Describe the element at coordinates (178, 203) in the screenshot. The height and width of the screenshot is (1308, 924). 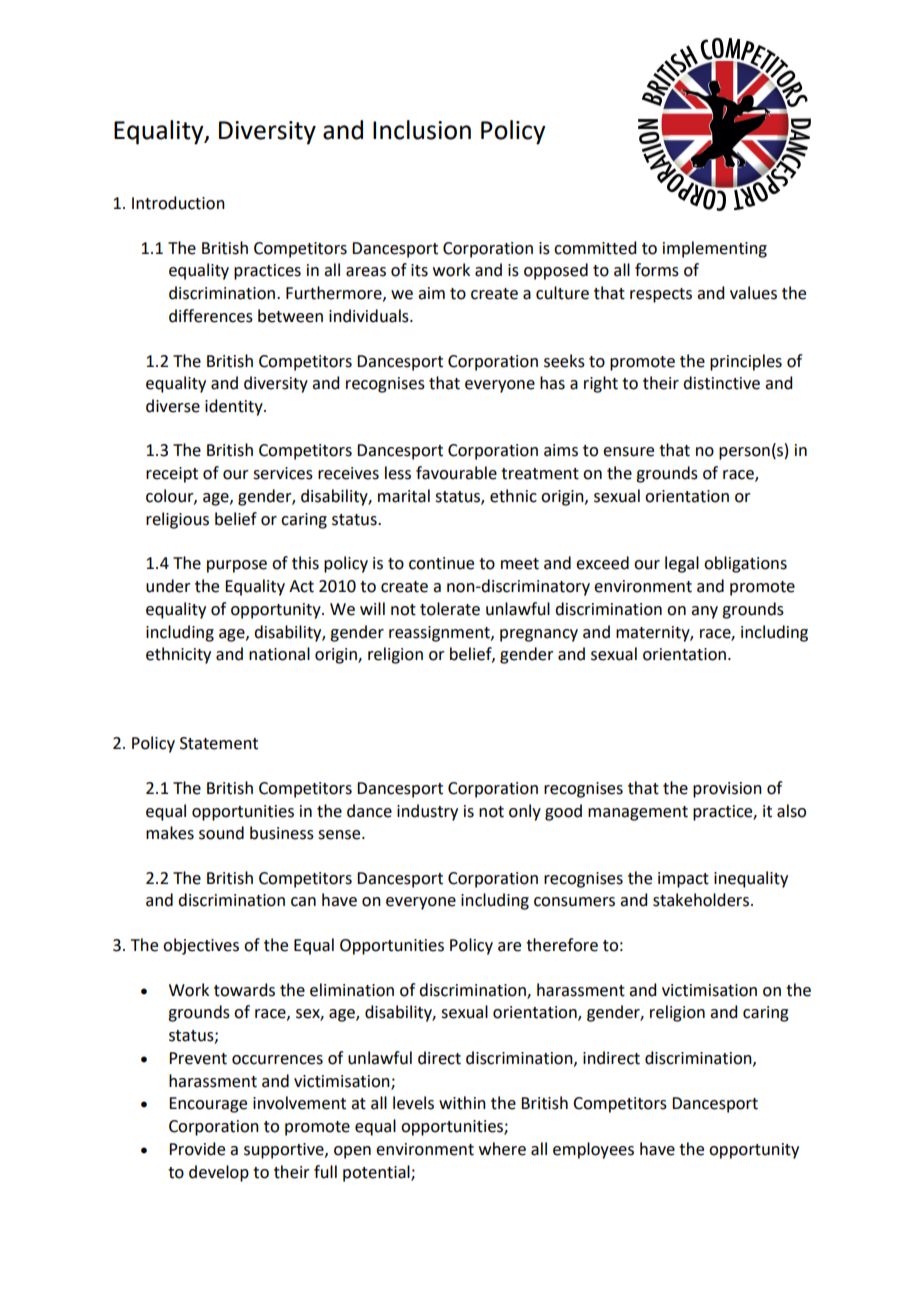
I see `Introduction` at that location.
